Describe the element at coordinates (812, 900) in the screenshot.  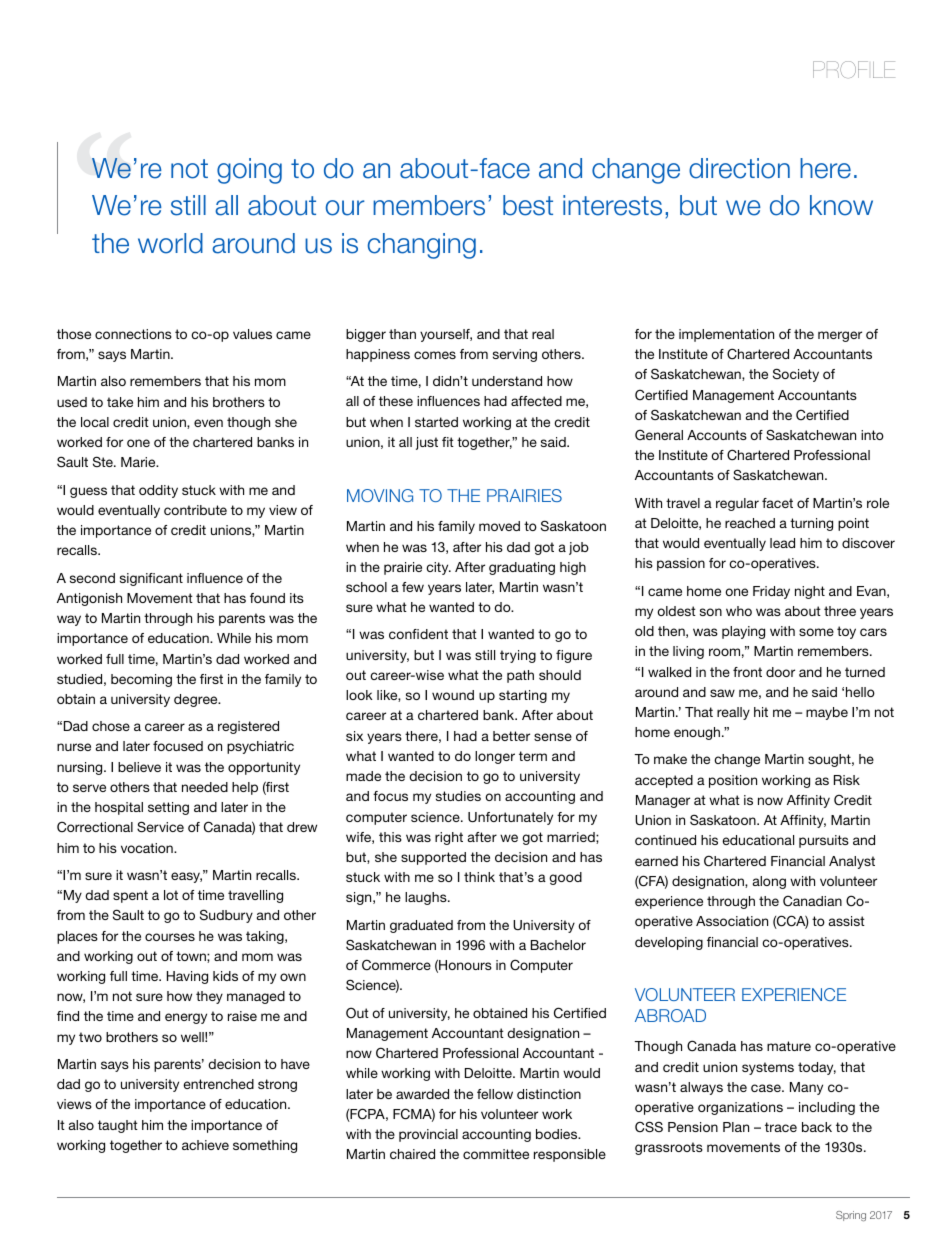
I see `Canadian` at that location.
